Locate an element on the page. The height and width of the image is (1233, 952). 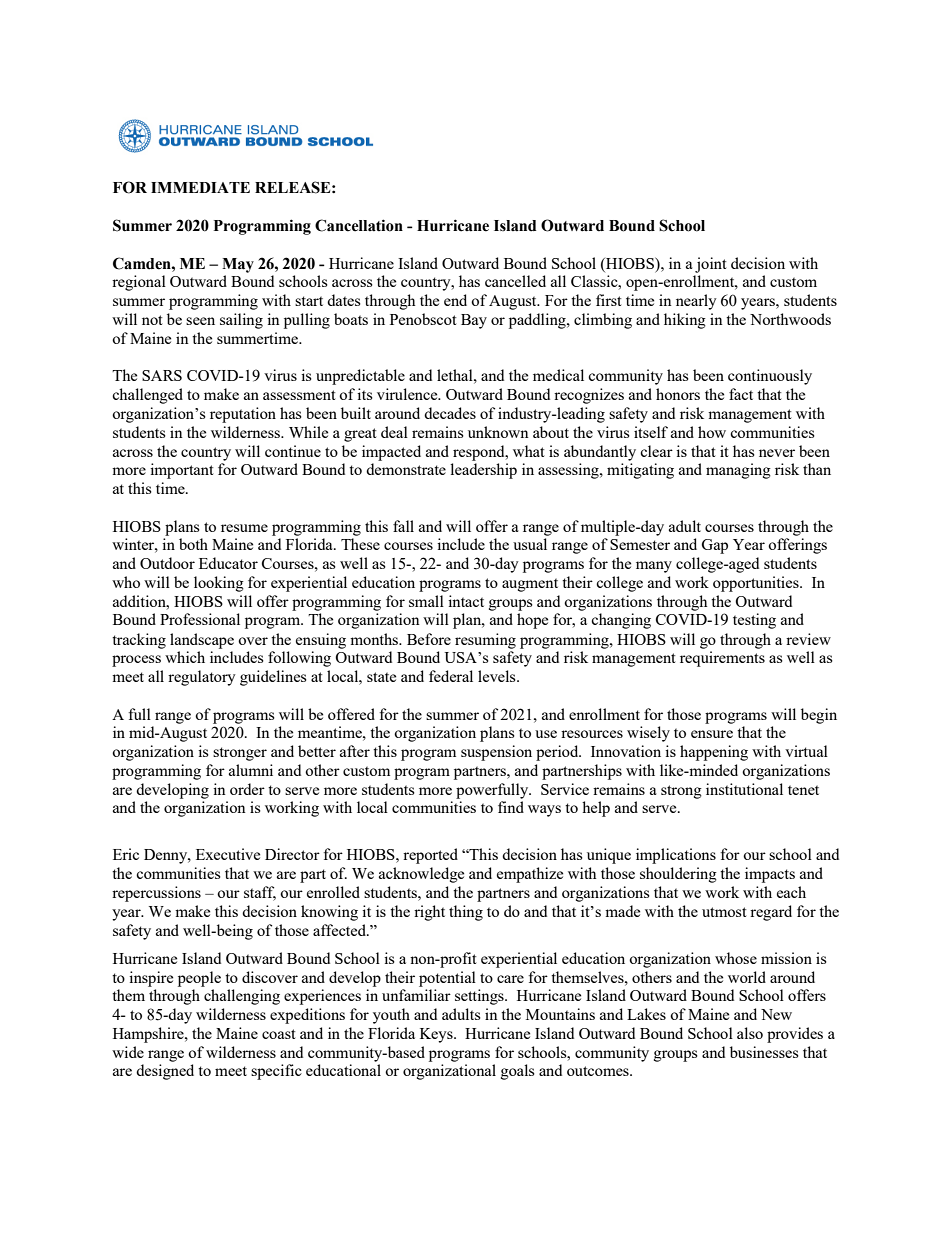
managing is located at coordinates (738, 471).
